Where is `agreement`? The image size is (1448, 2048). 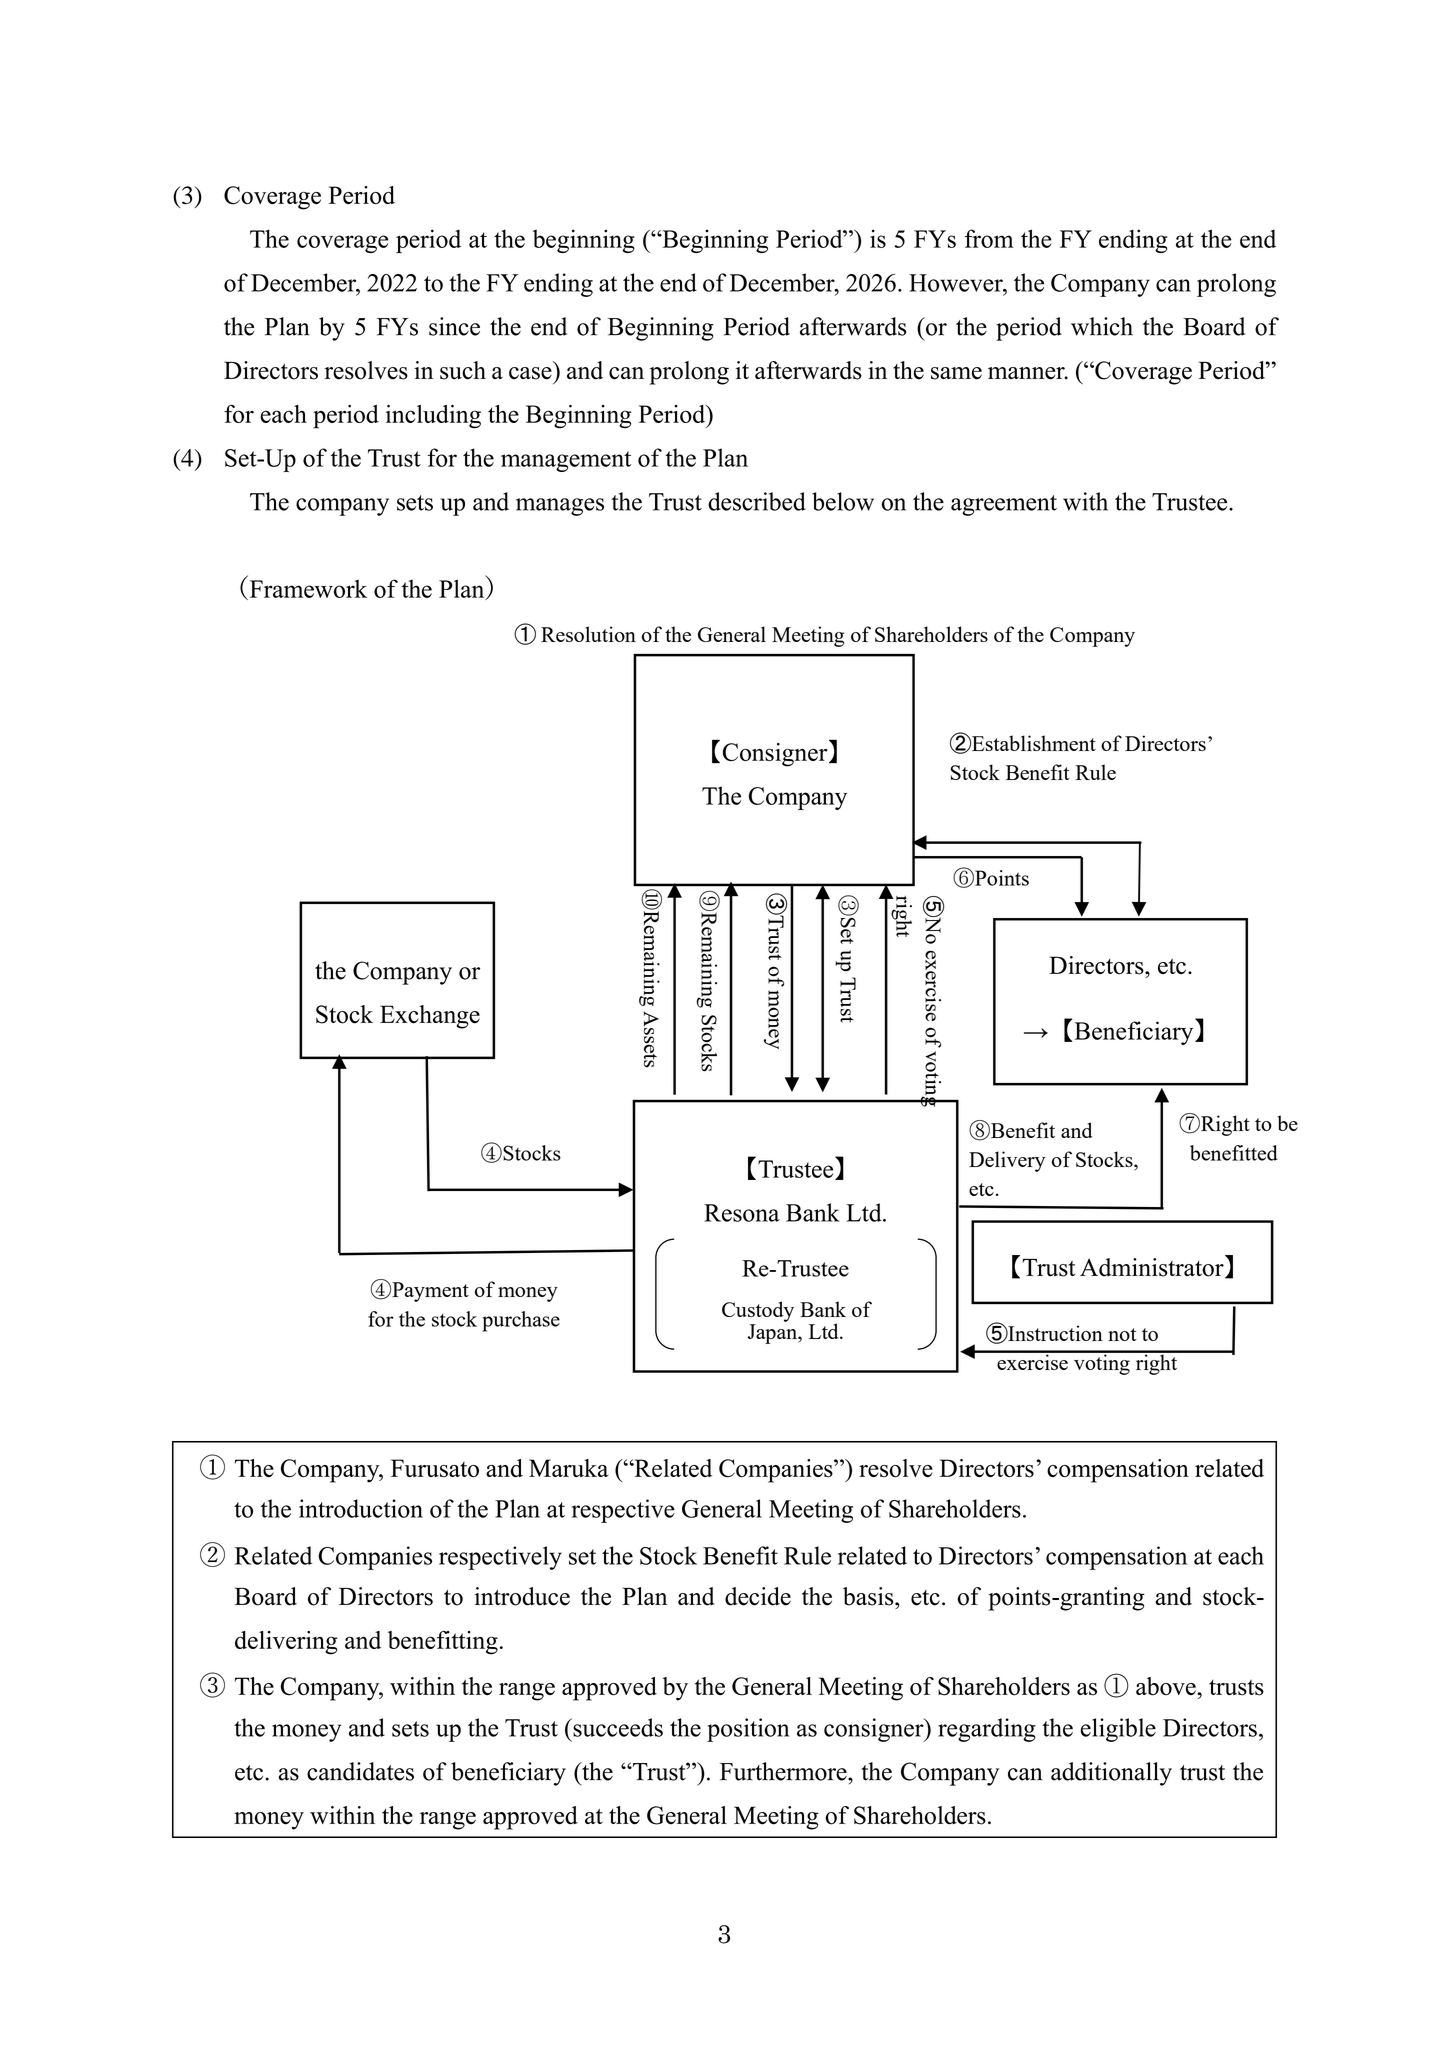
agreement is located at coordinates (1004, 505).
